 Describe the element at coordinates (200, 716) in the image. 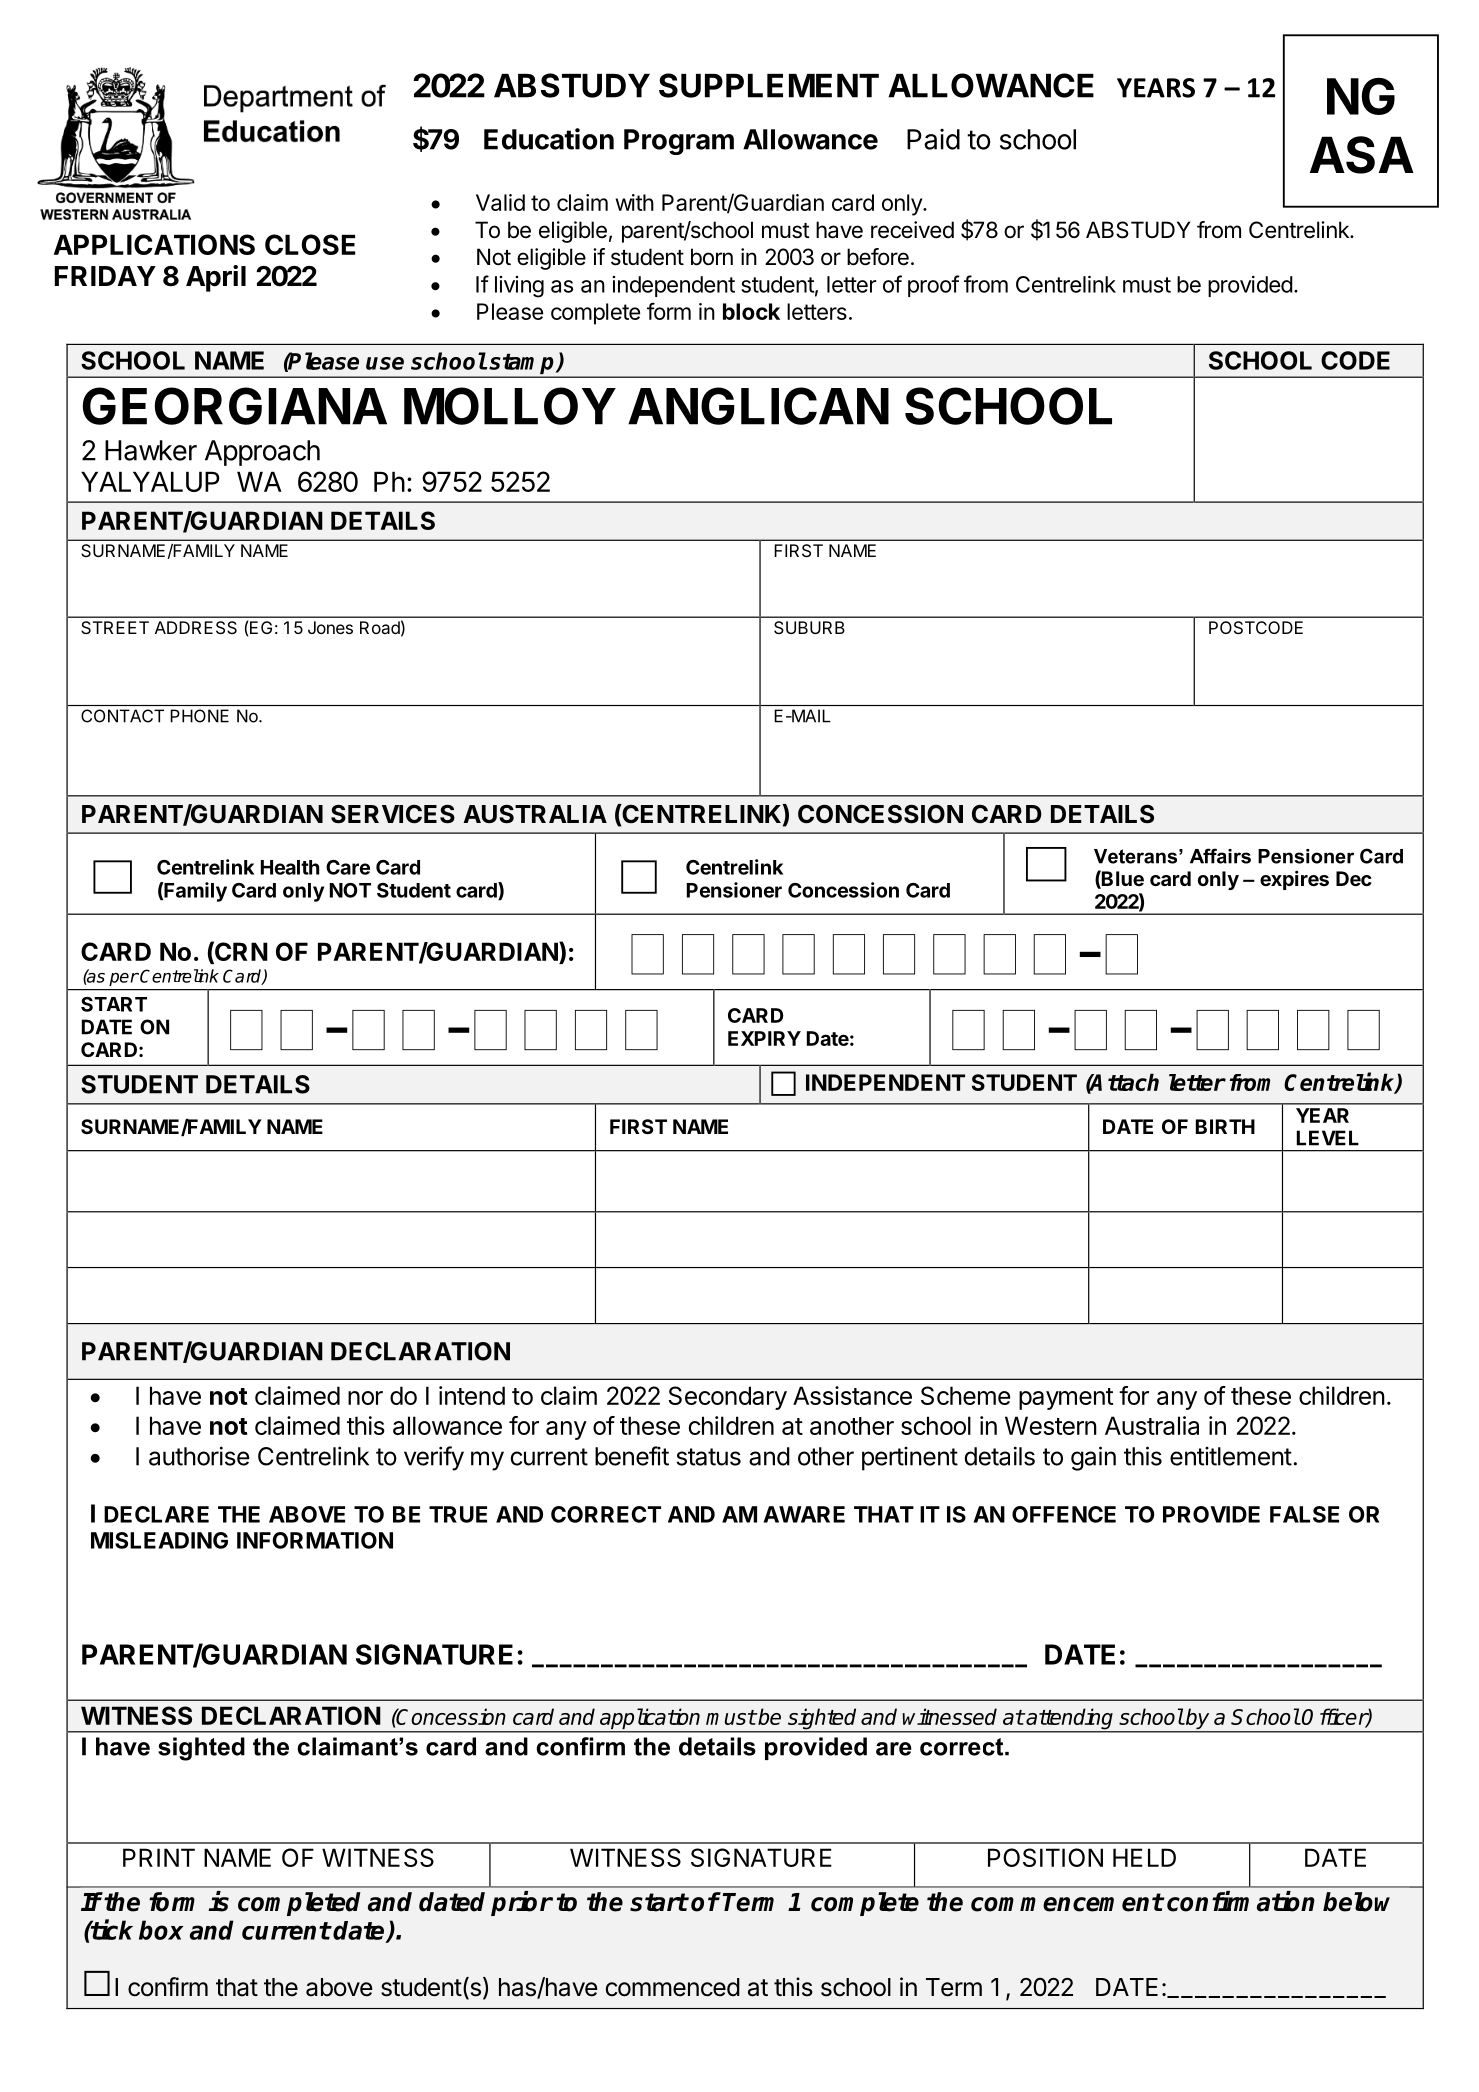

I see `PHONE` at that location.
